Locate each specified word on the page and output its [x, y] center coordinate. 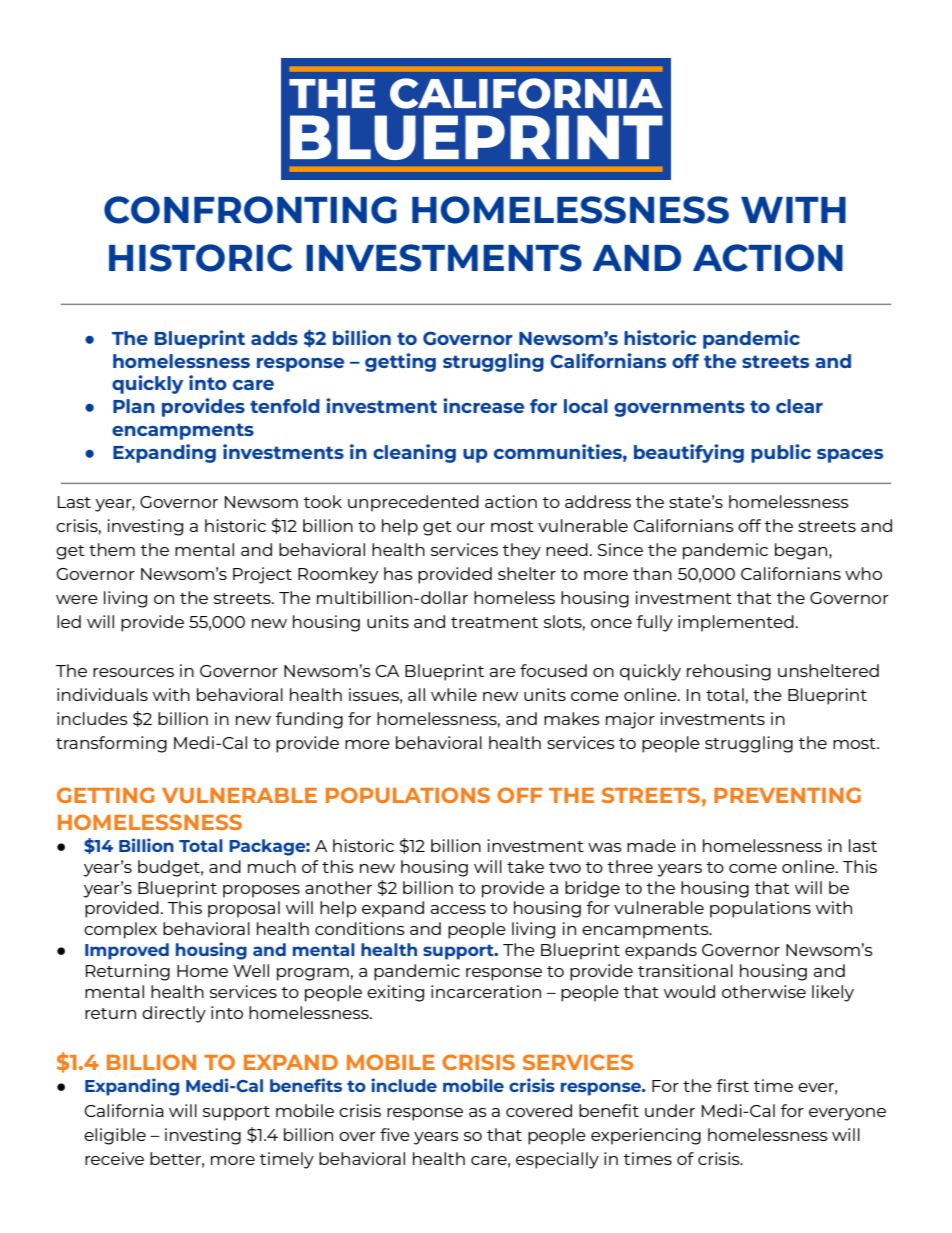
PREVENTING [787, 795]
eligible [115, 1136]
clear [799, 406]
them [112, 549]
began [802, 551]
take [525, 866]
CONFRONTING [250, 210]
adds [274, 338]
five [395, 1134]
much [272, 866]
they [522, 551]
